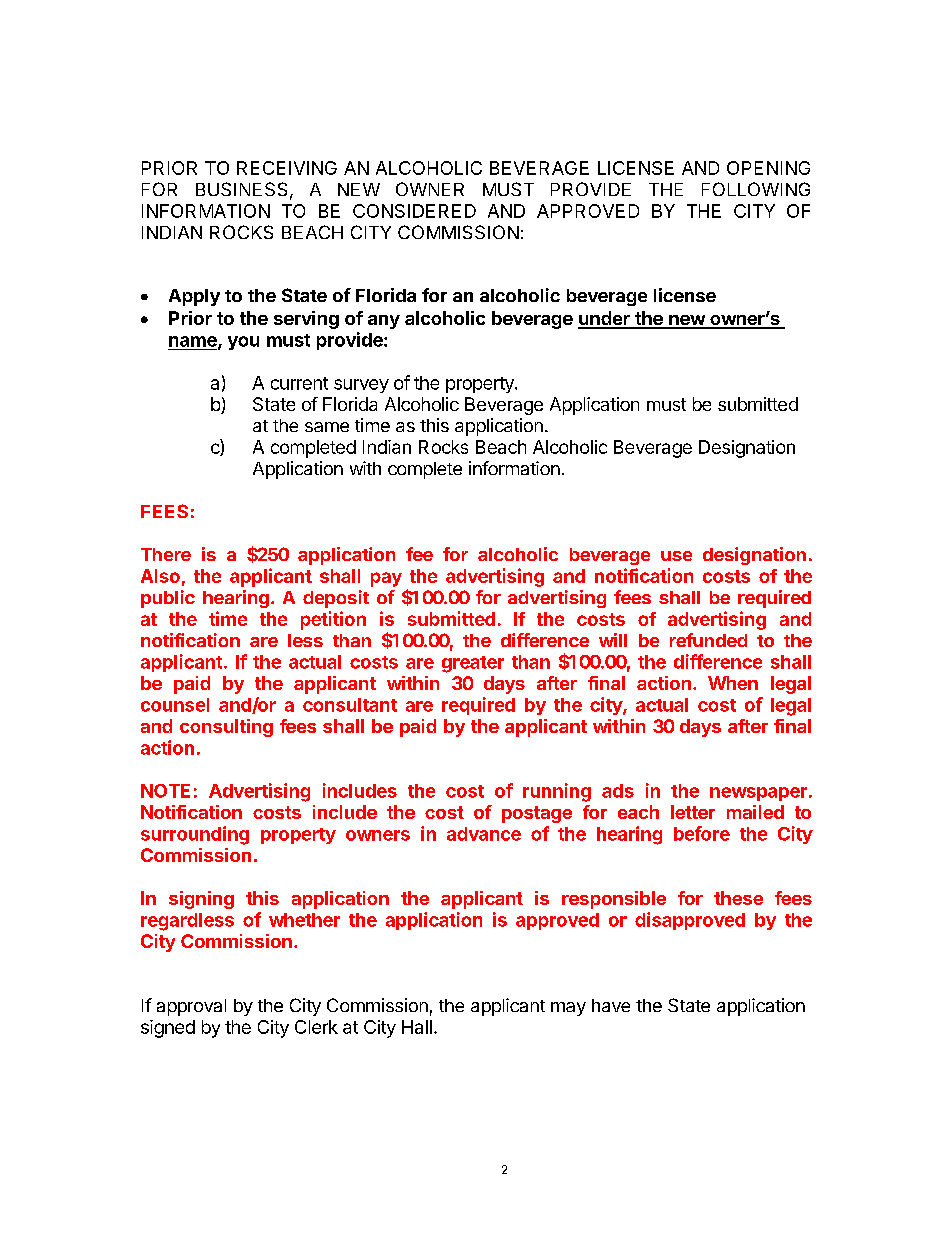 The width and height of the page is (952, 1233). What do you see at coordinates (568, 1009) in the page?
I see `may` at bounding box center [568, 1009].
